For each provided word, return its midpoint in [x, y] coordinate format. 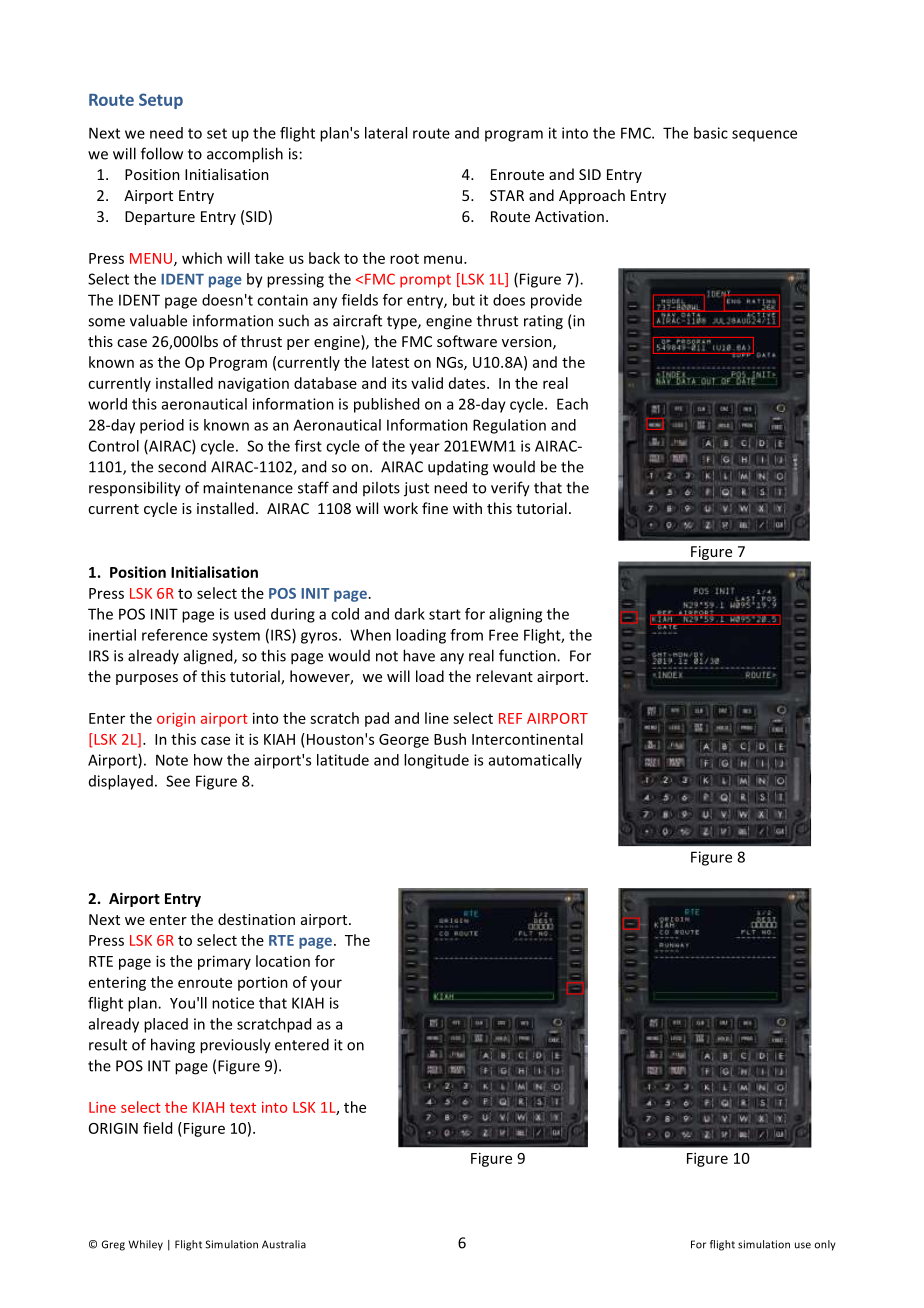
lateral [386, 133]
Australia [284, 1244]
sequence [764, 136]
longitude [436, 761]
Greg [113, 1245]
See [178, 781]
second [182, 467]
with [467, 508]
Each [572, 404]
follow [162, 153]
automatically [535, 761]
